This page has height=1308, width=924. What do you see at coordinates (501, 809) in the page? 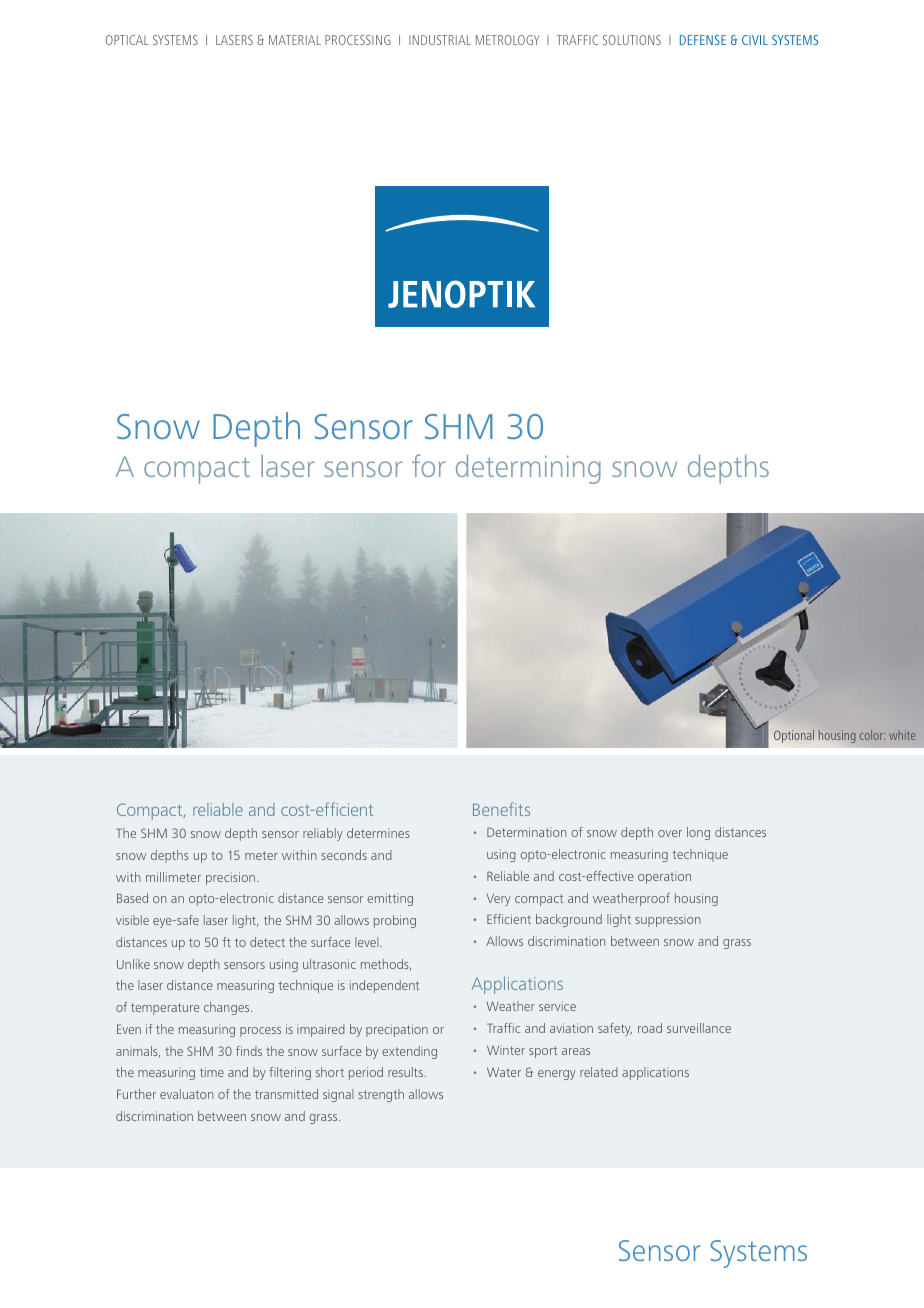
I see `Benefits` at bounding box center [501, 809].
